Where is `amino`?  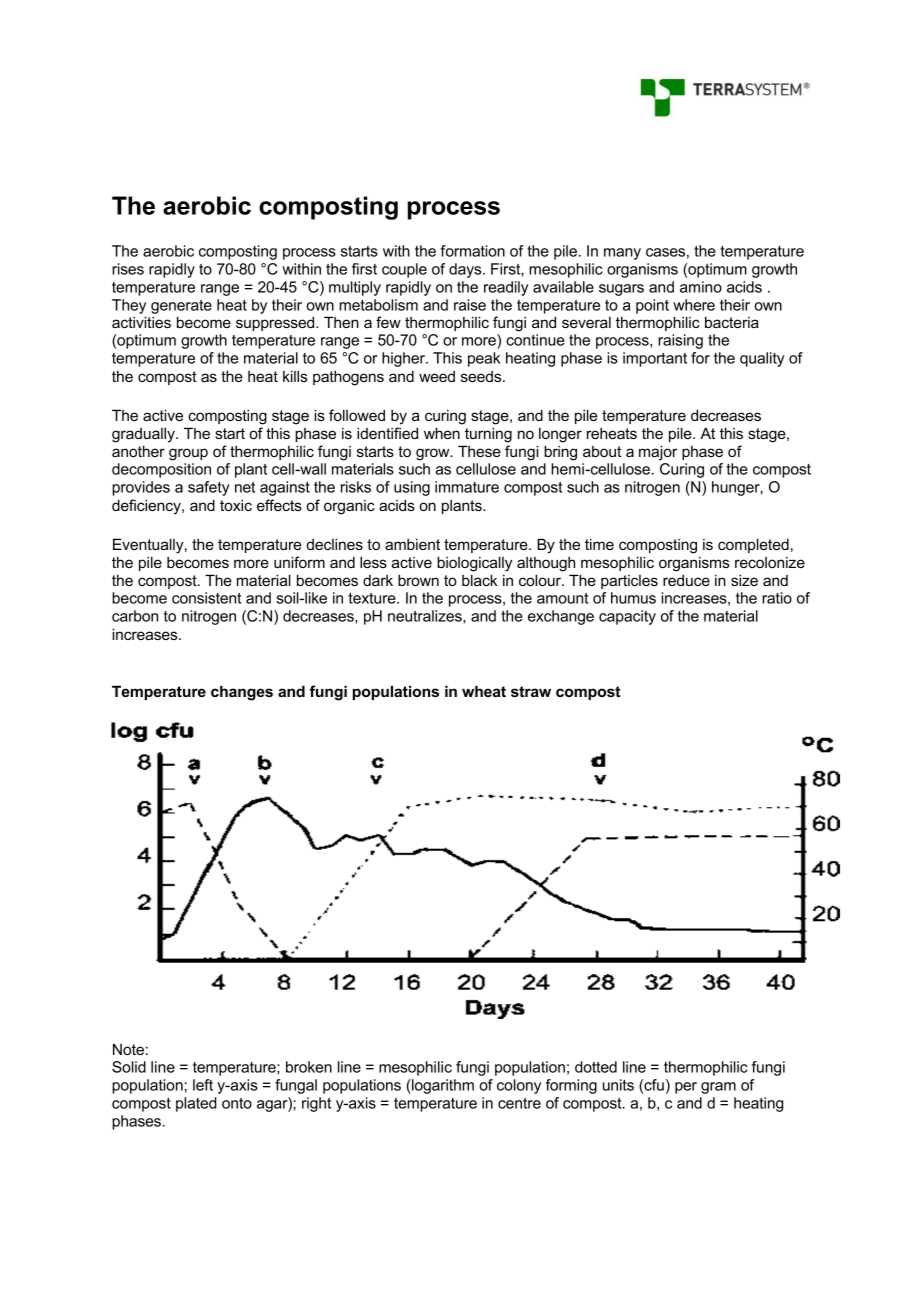 amino is located at coordinates (701, 287).
